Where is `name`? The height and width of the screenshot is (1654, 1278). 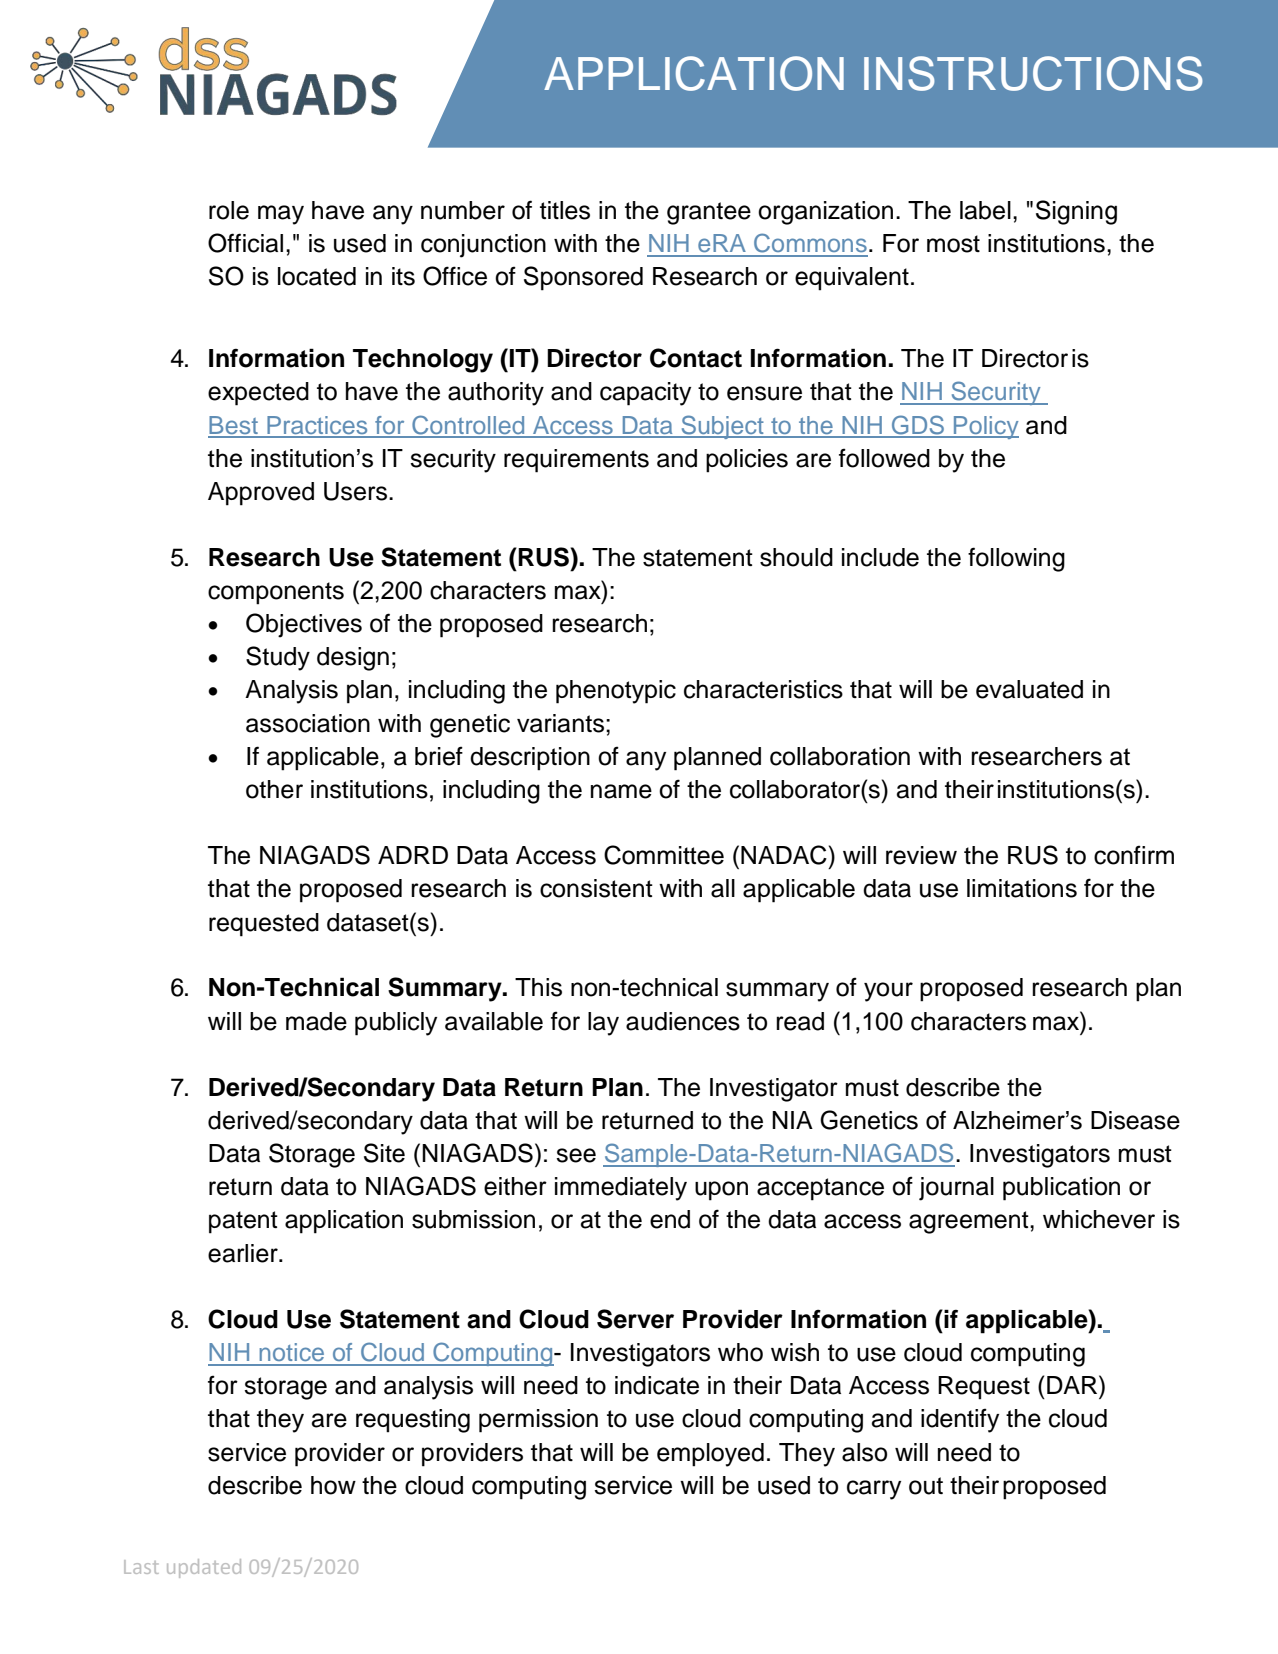 name is located at coordinates (621, 791).
